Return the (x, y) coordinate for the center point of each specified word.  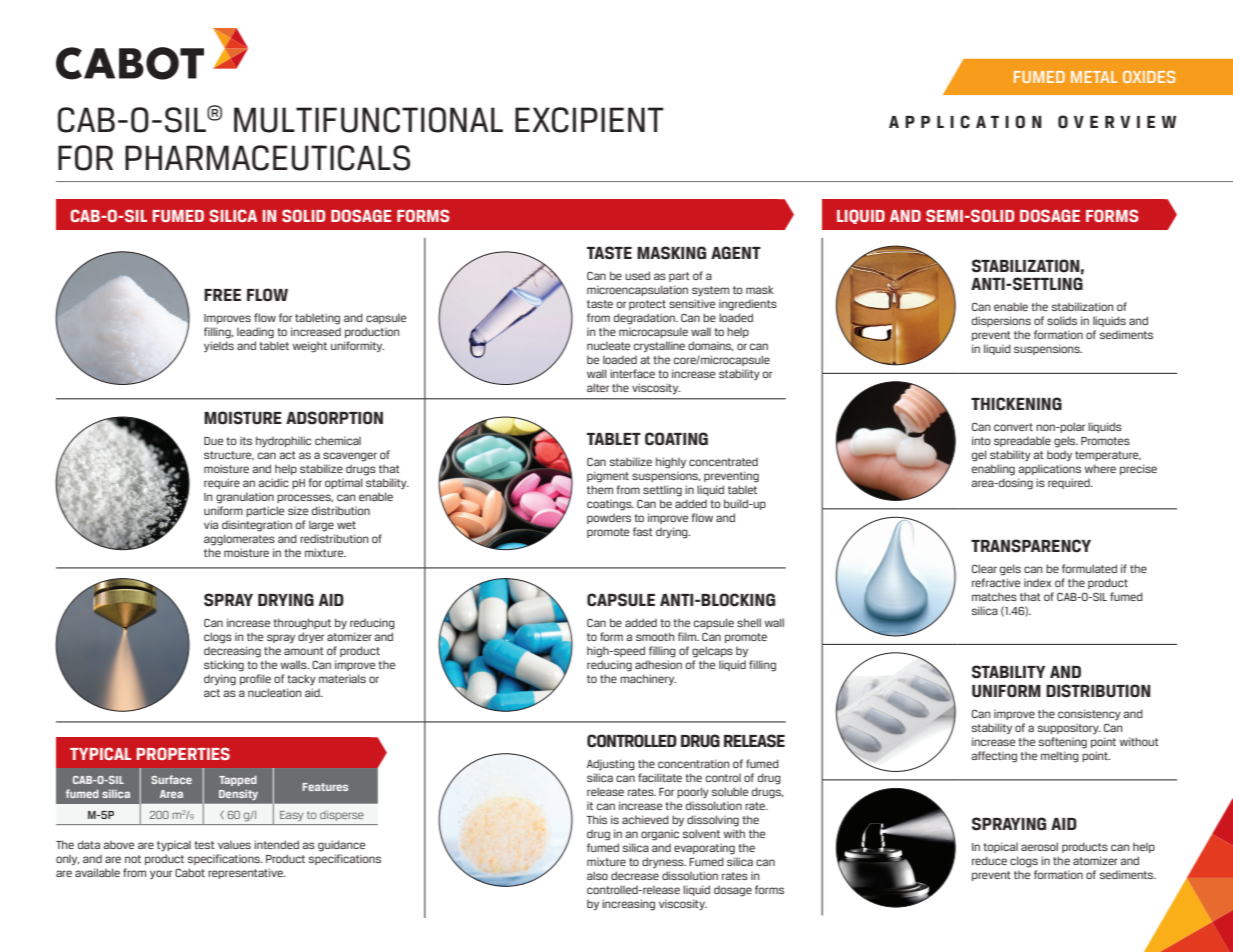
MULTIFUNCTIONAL (368, 120)
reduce (989, 860)
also (597, 875)
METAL (1094, 77)
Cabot (190, 872)
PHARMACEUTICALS (267, 158)
